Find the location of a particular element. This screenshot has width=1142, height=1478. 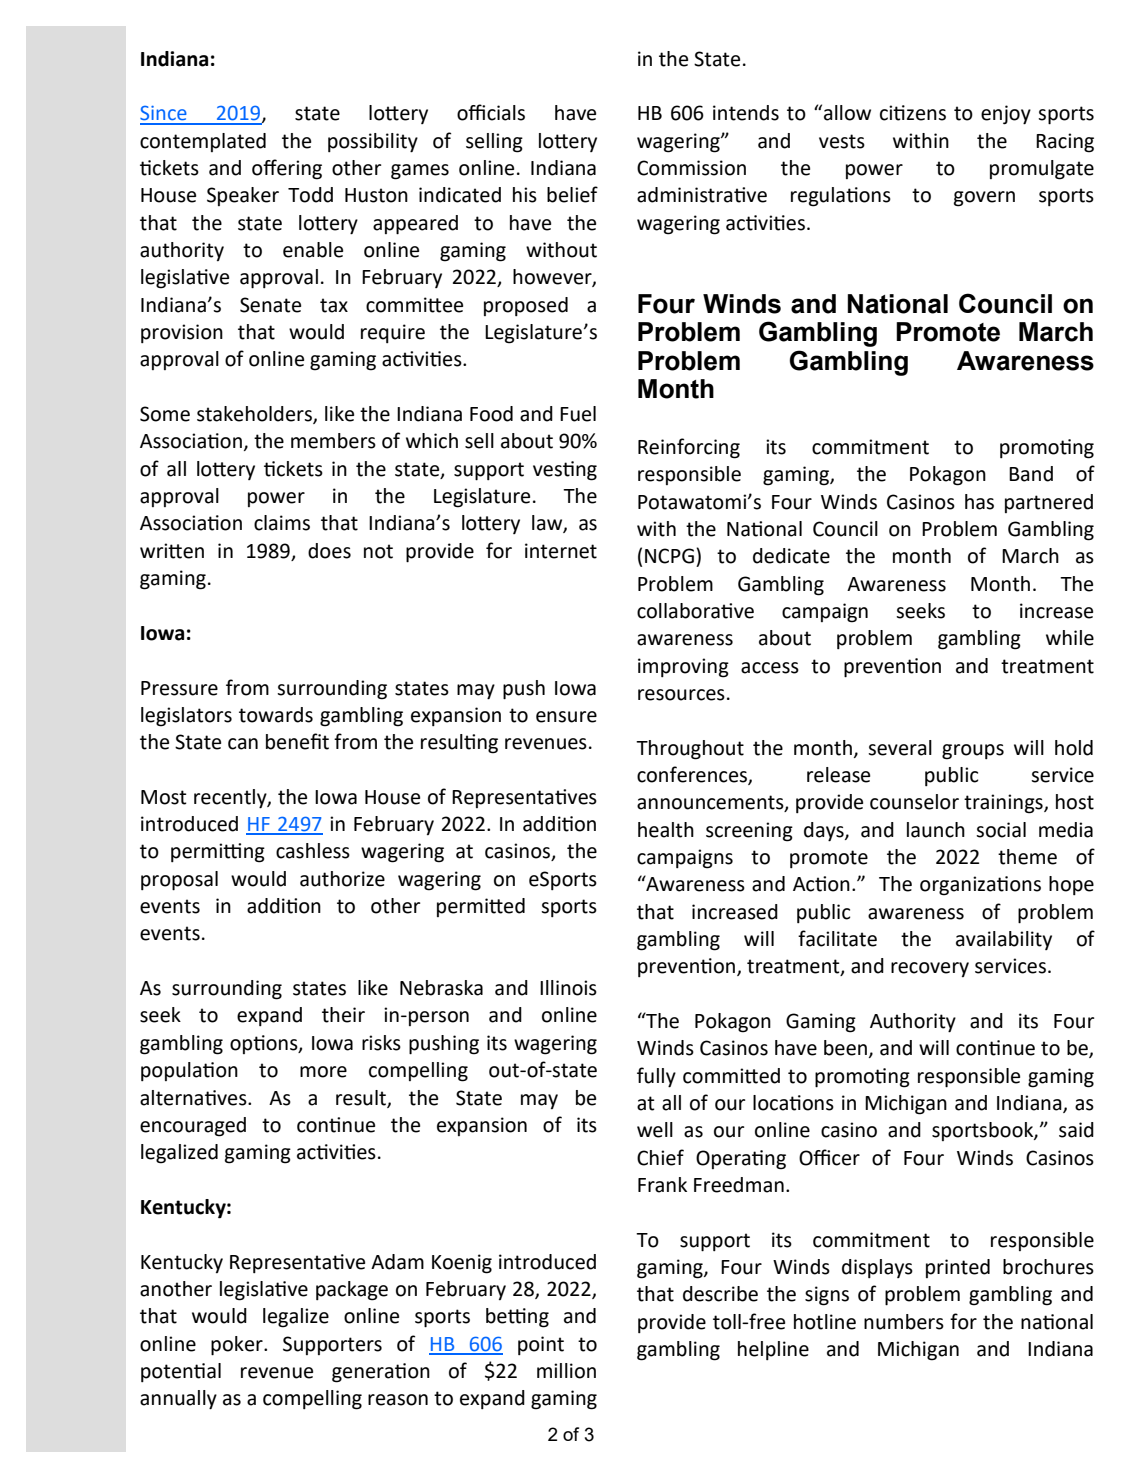

organizations is located at coordinates (980, 886).
